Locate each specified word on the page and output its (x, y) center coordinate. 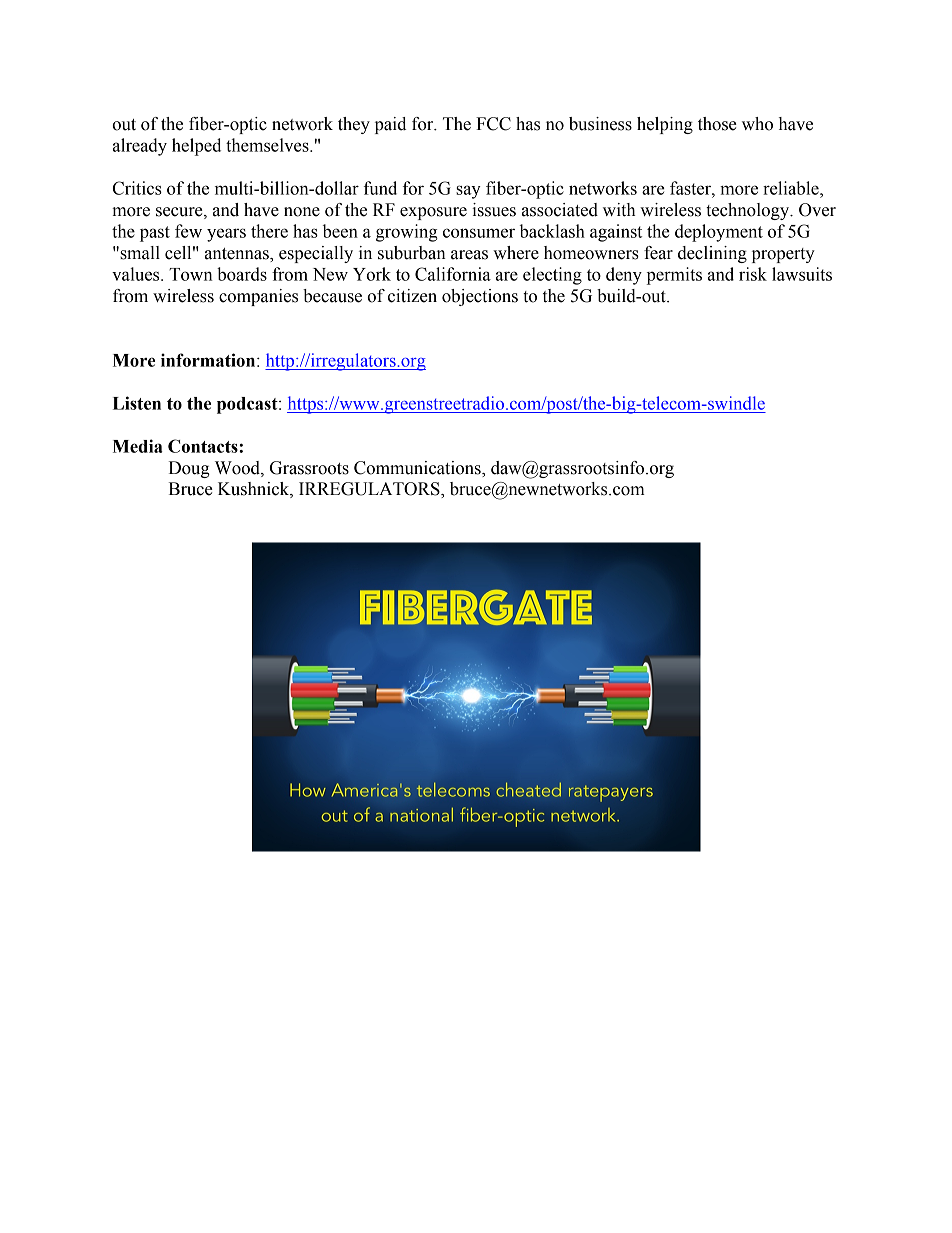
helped (196, 147)
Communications (418, 469)
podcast (248, 405)
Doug (189, 469)
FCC (493, 124)
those (717, 124)
